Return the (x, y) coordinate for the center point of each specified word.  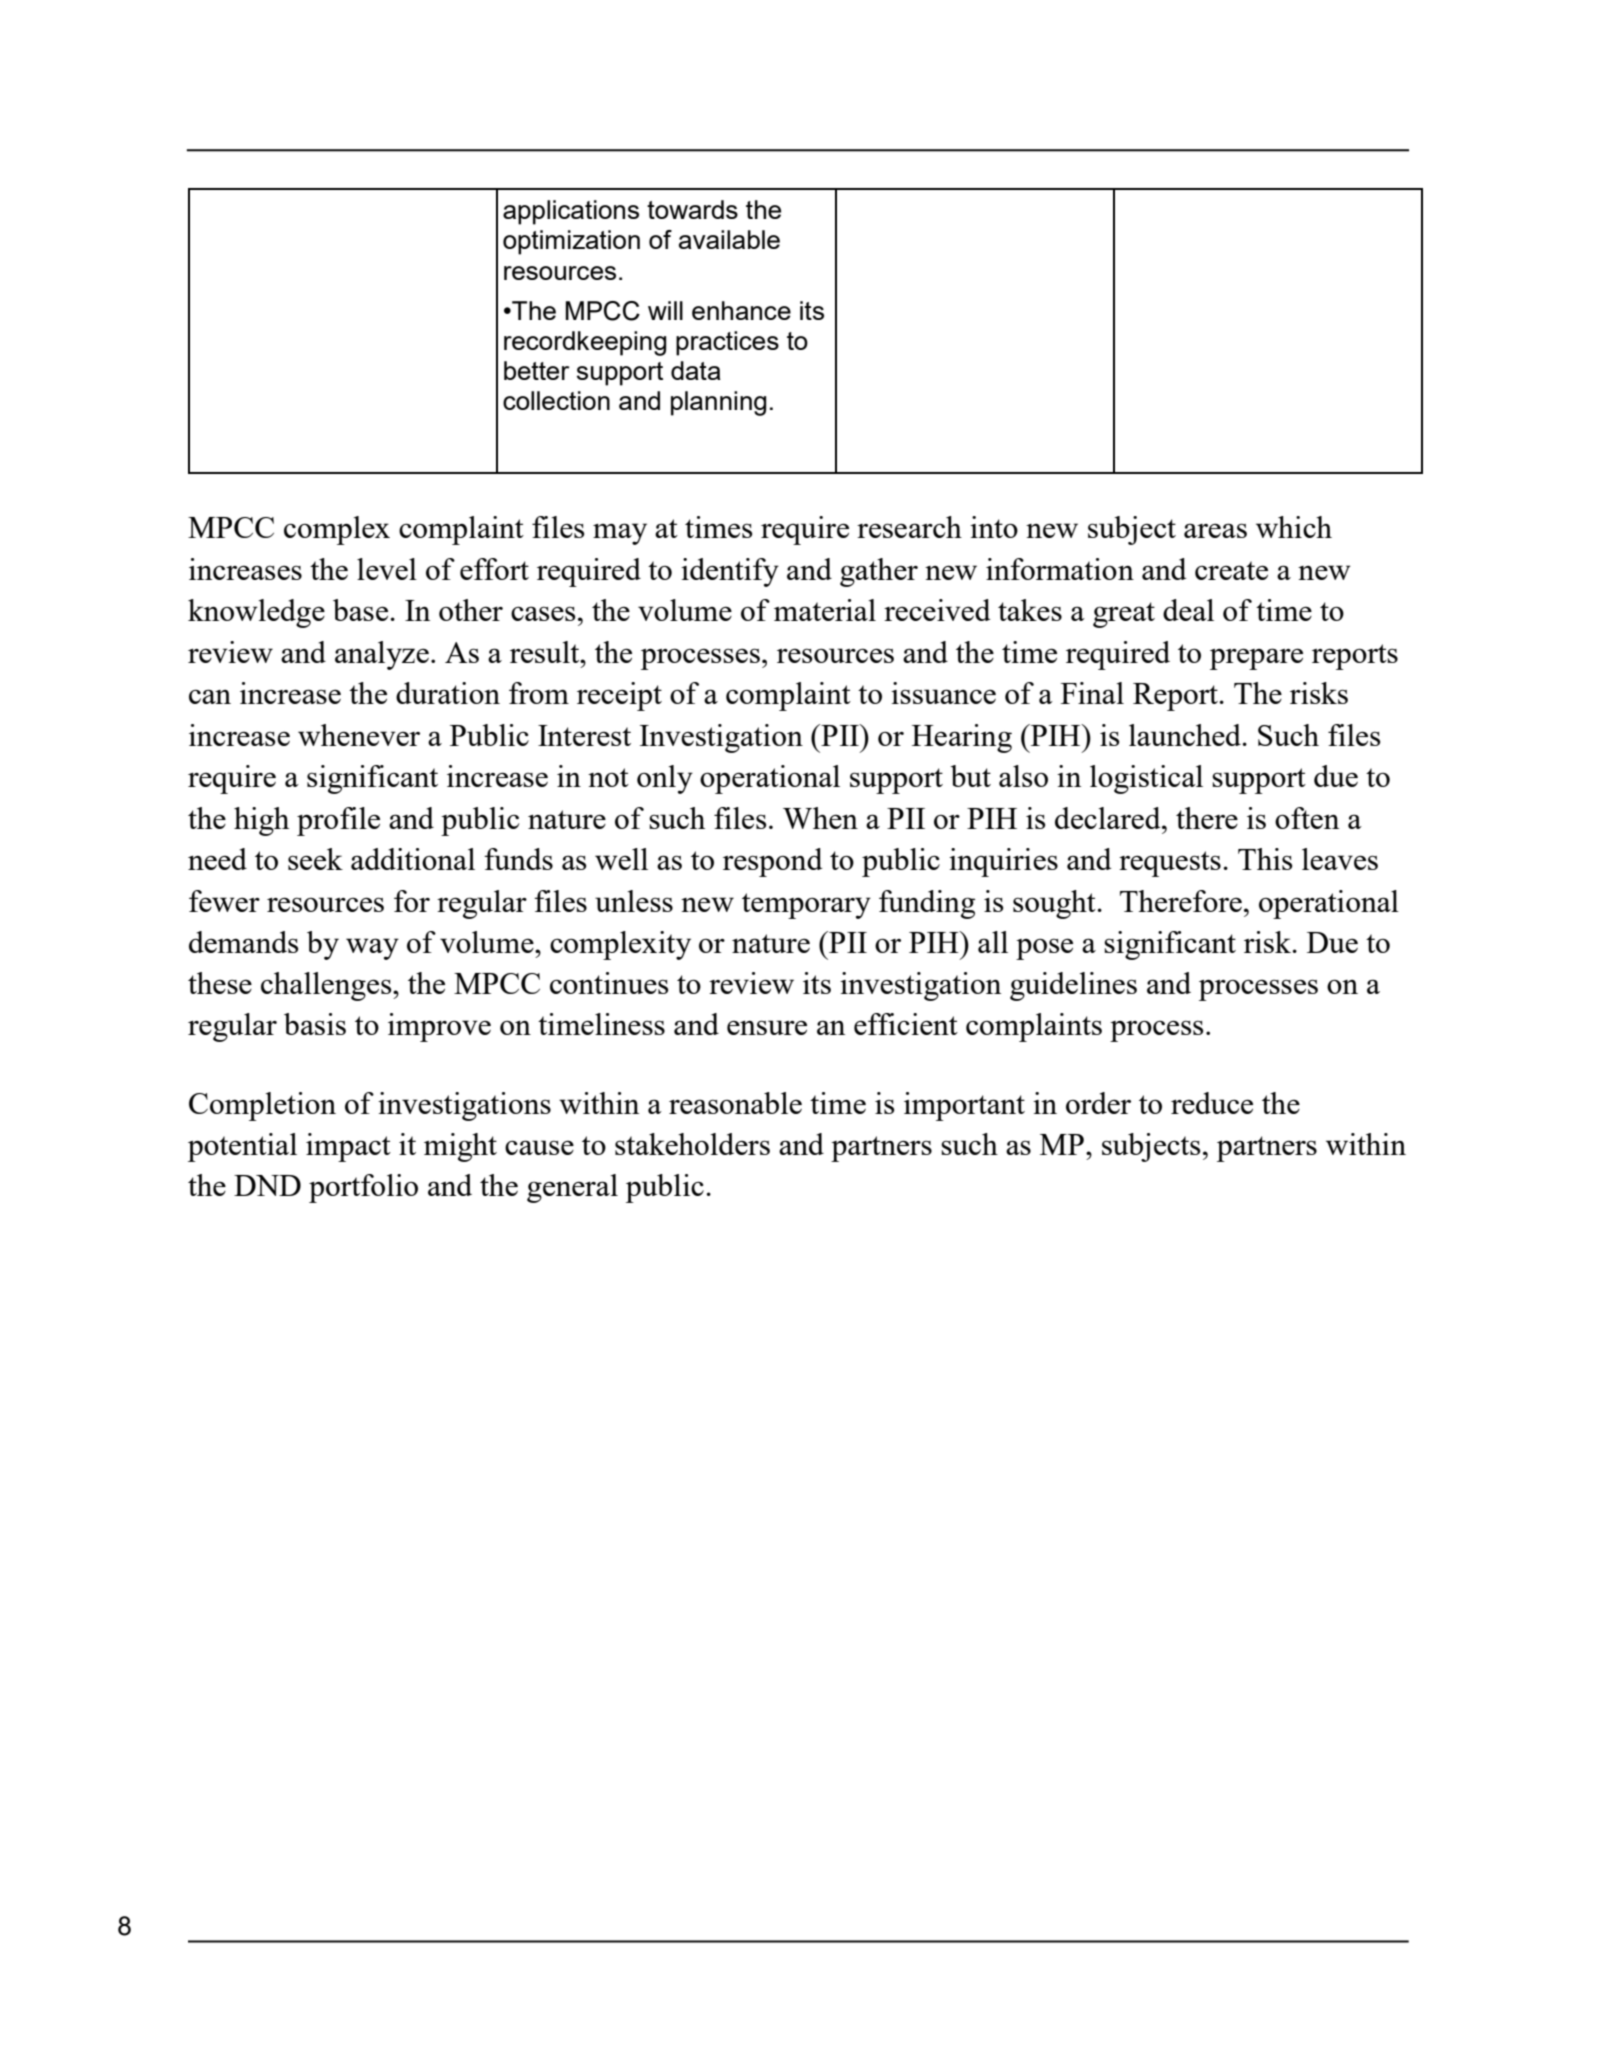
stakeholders (692, 1144)
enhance (741, 310)
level (387, 569)
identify (730, 572)
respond (772, 862)
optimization (571, 242)
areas (1215, 530)
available (729, 239)
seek (315, 859)
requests (1170, 864)
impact (348, 1147)
